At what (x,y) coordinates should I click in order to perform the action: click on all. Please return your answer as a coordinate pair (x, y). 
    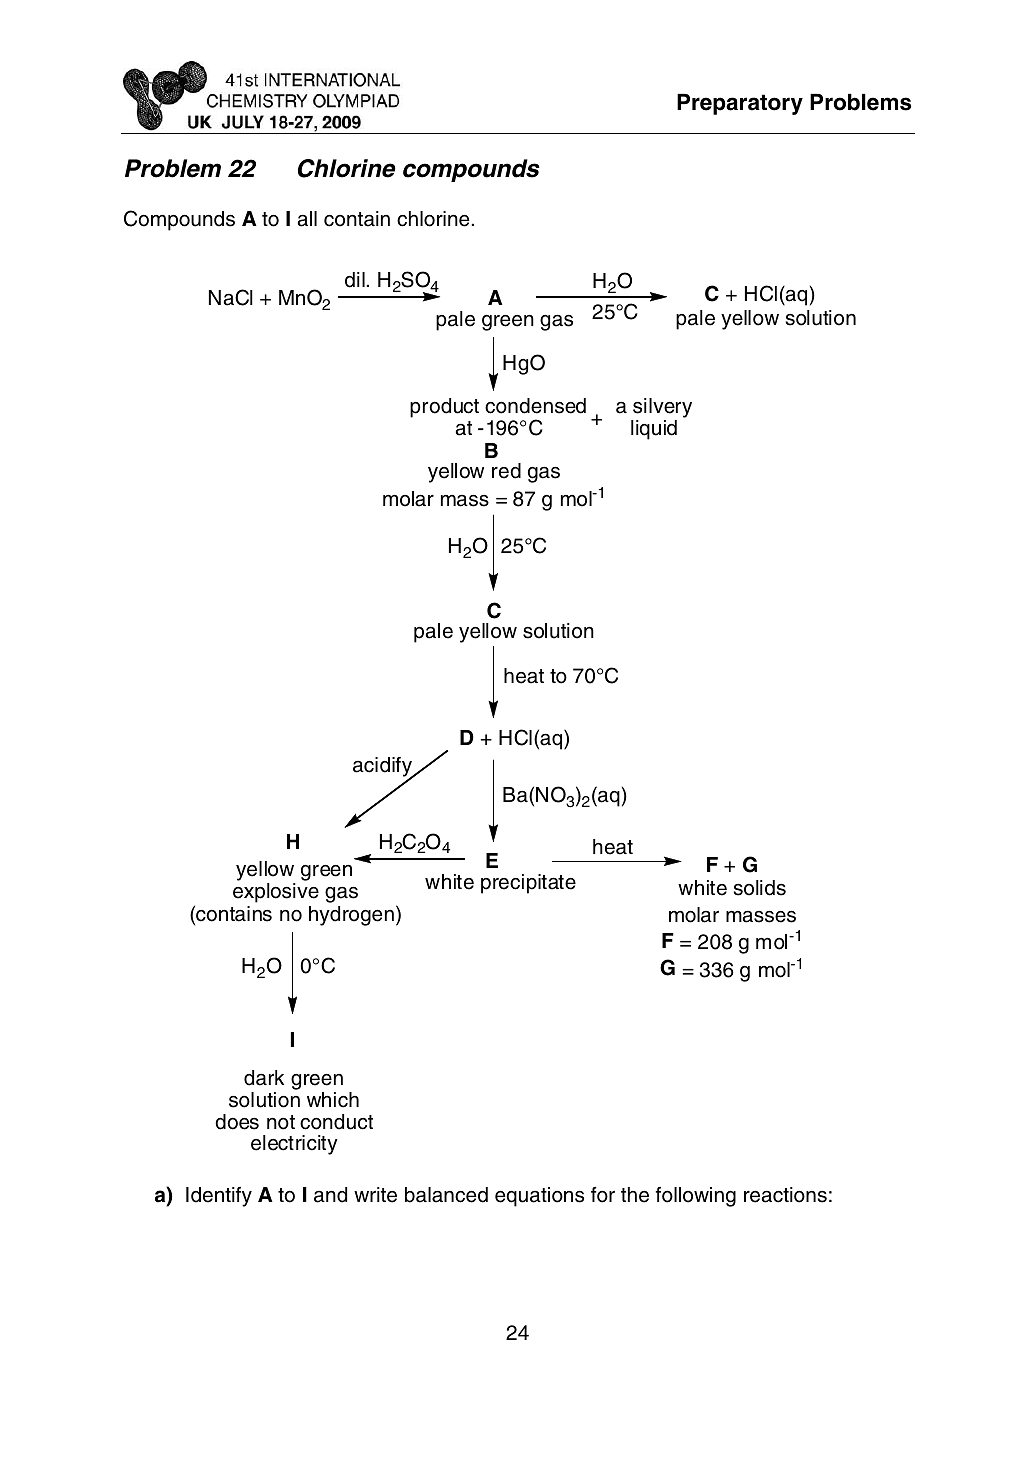
    Looking at the image, I should click on (307, 219).
